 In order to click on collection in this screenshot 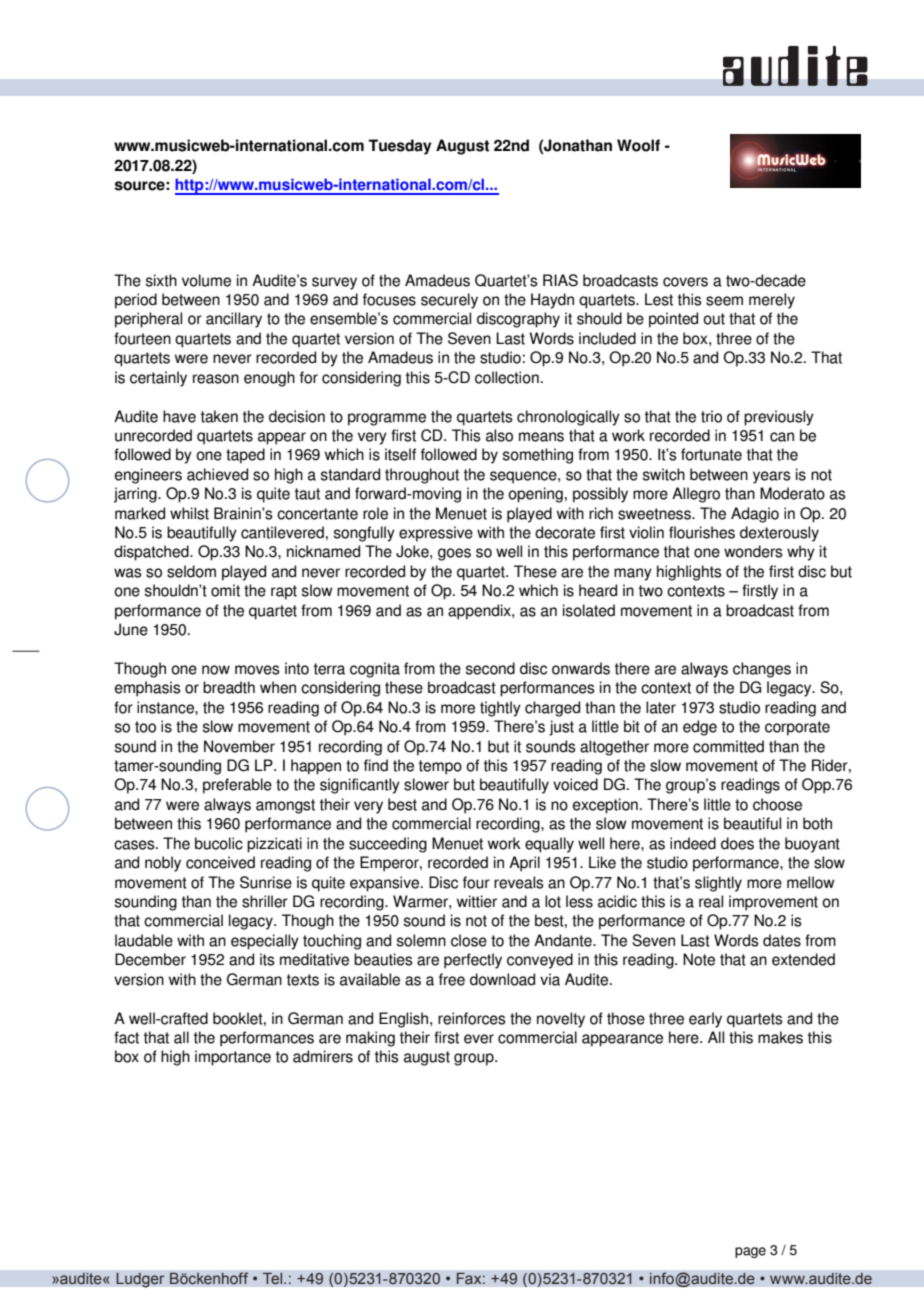, I will do `click(507, 377)`.
